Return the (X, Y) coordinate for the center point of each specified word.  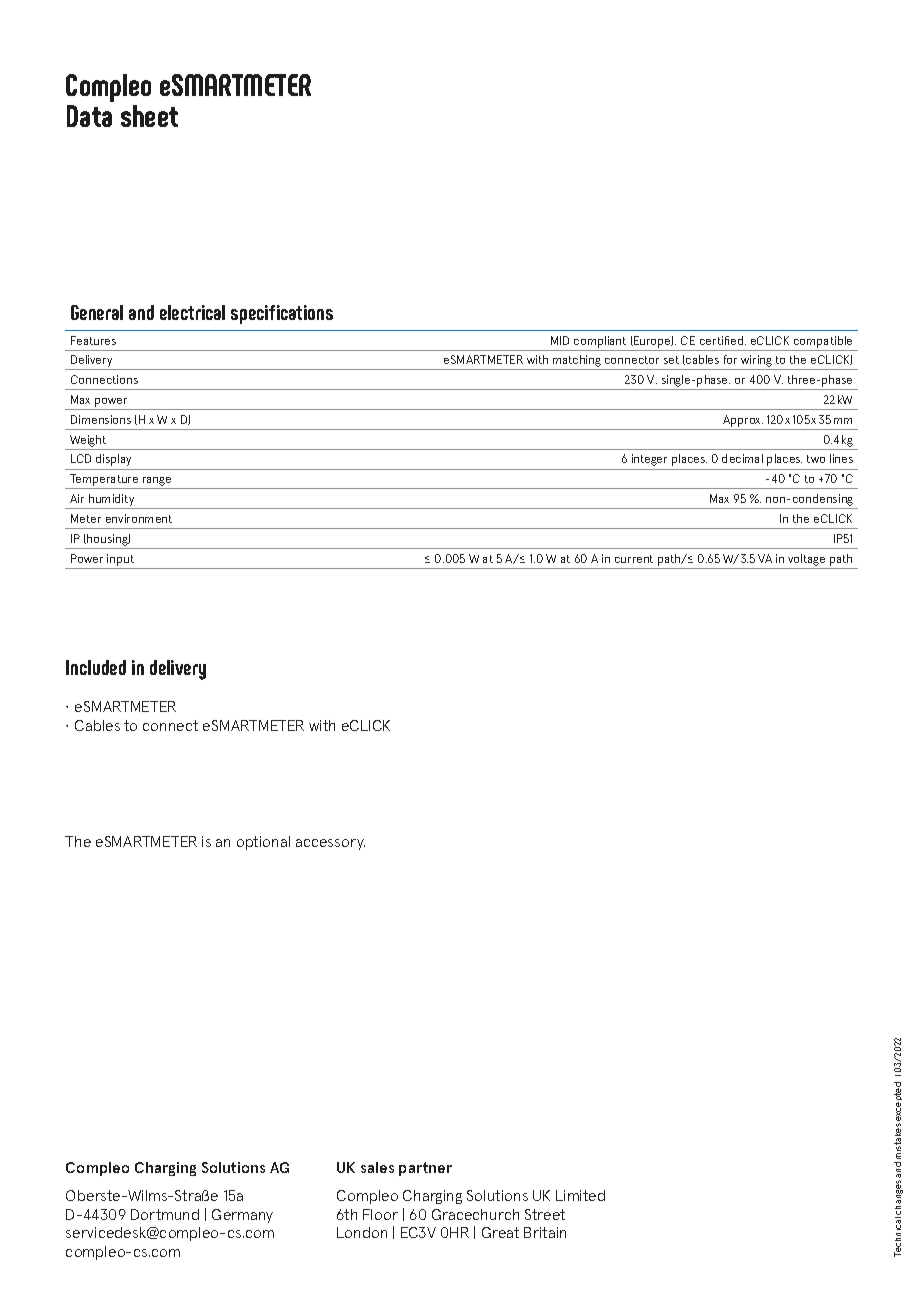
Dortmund (165, 1214)
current (634, 559)
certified (723, 340)
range (157, 483)
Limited (580, 1195)
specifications (282, 314)
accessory (330, 844)
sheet (149, 116)
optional (263, 843)
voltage (806, 560)
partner (425, 1169)
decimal (742, 458)
